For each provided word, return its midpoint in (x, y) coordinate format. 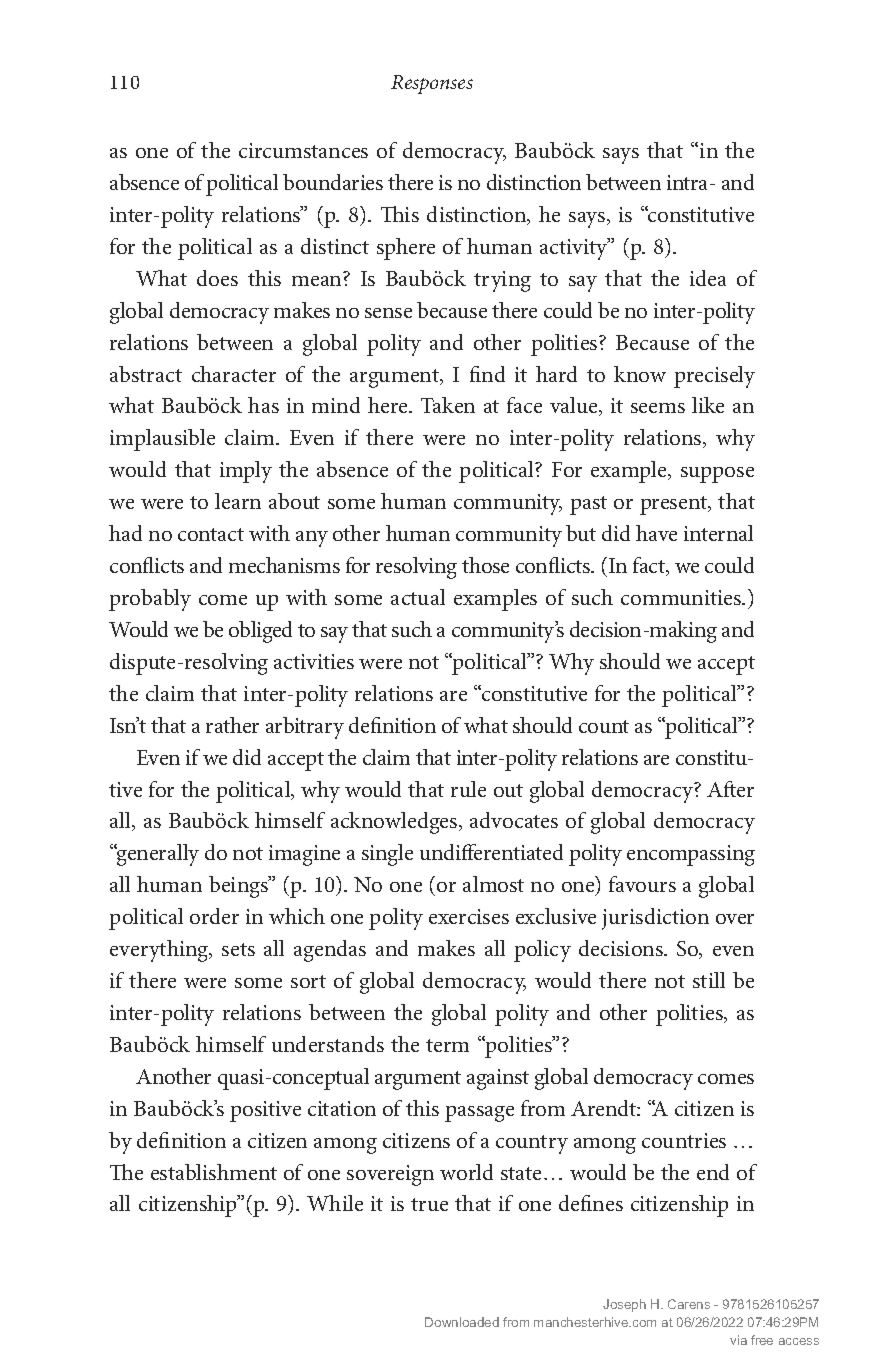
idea (708, 278)
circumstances (303, 150)
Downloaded (462, 1322)
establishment (214, 1172)
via (738, 1340)
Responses (432, 84)
